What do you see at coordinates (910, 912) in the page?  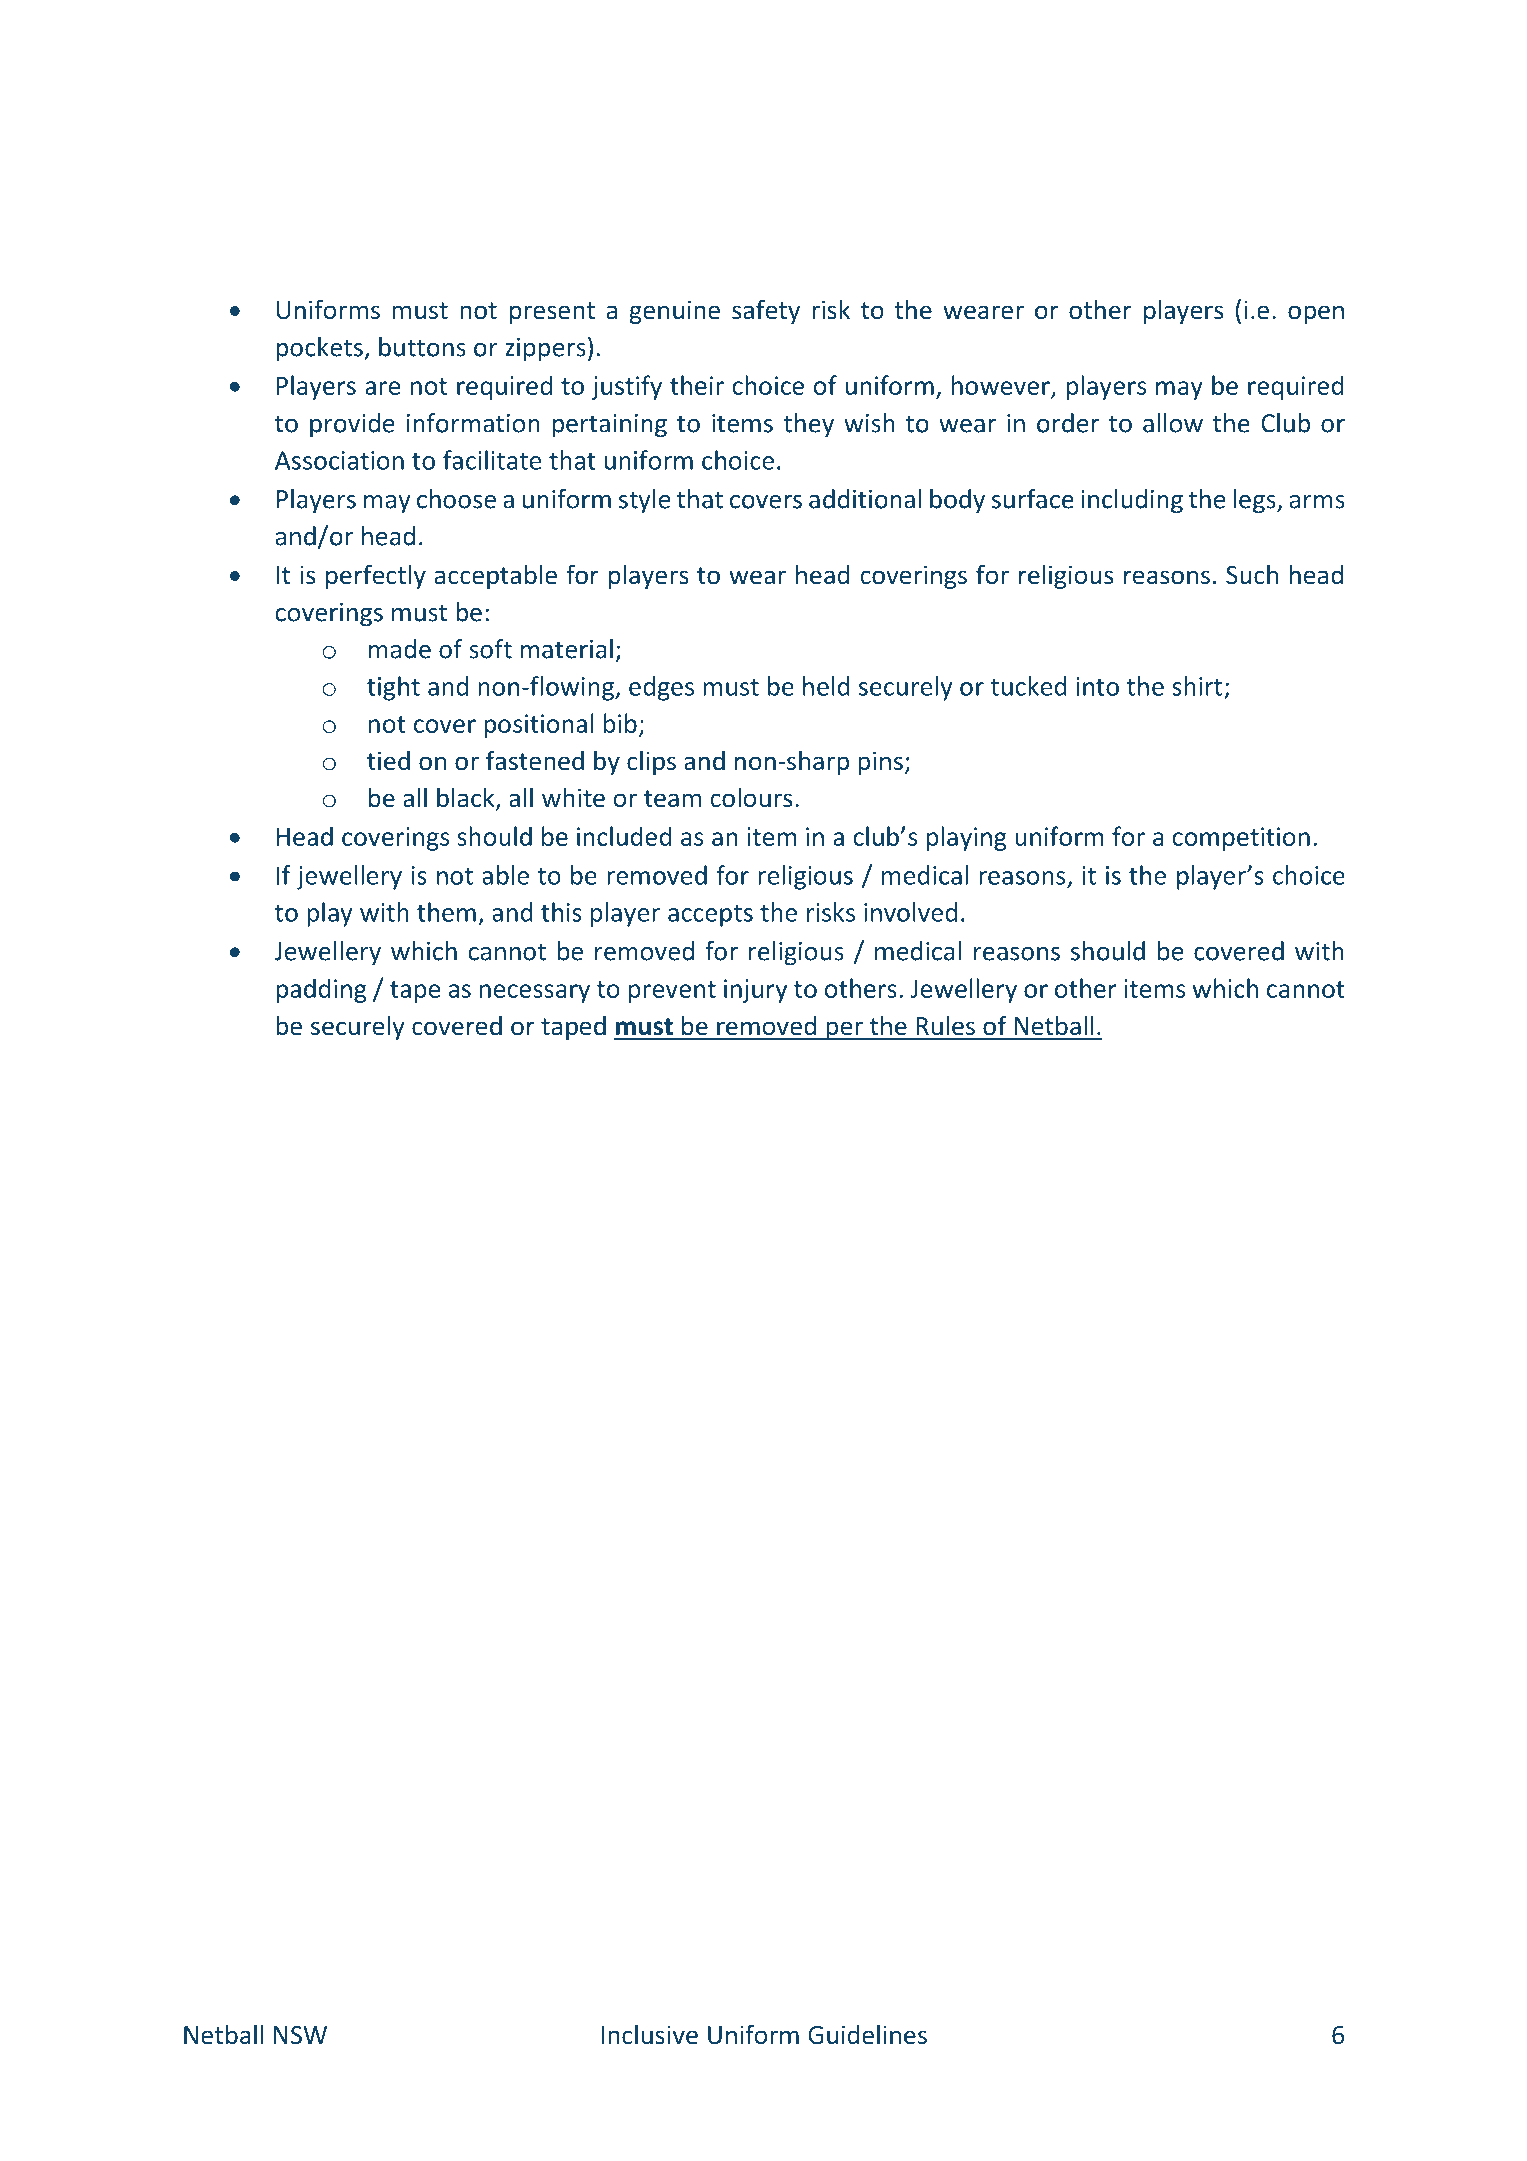 I see `involved` at bounding box center [910, 912].
